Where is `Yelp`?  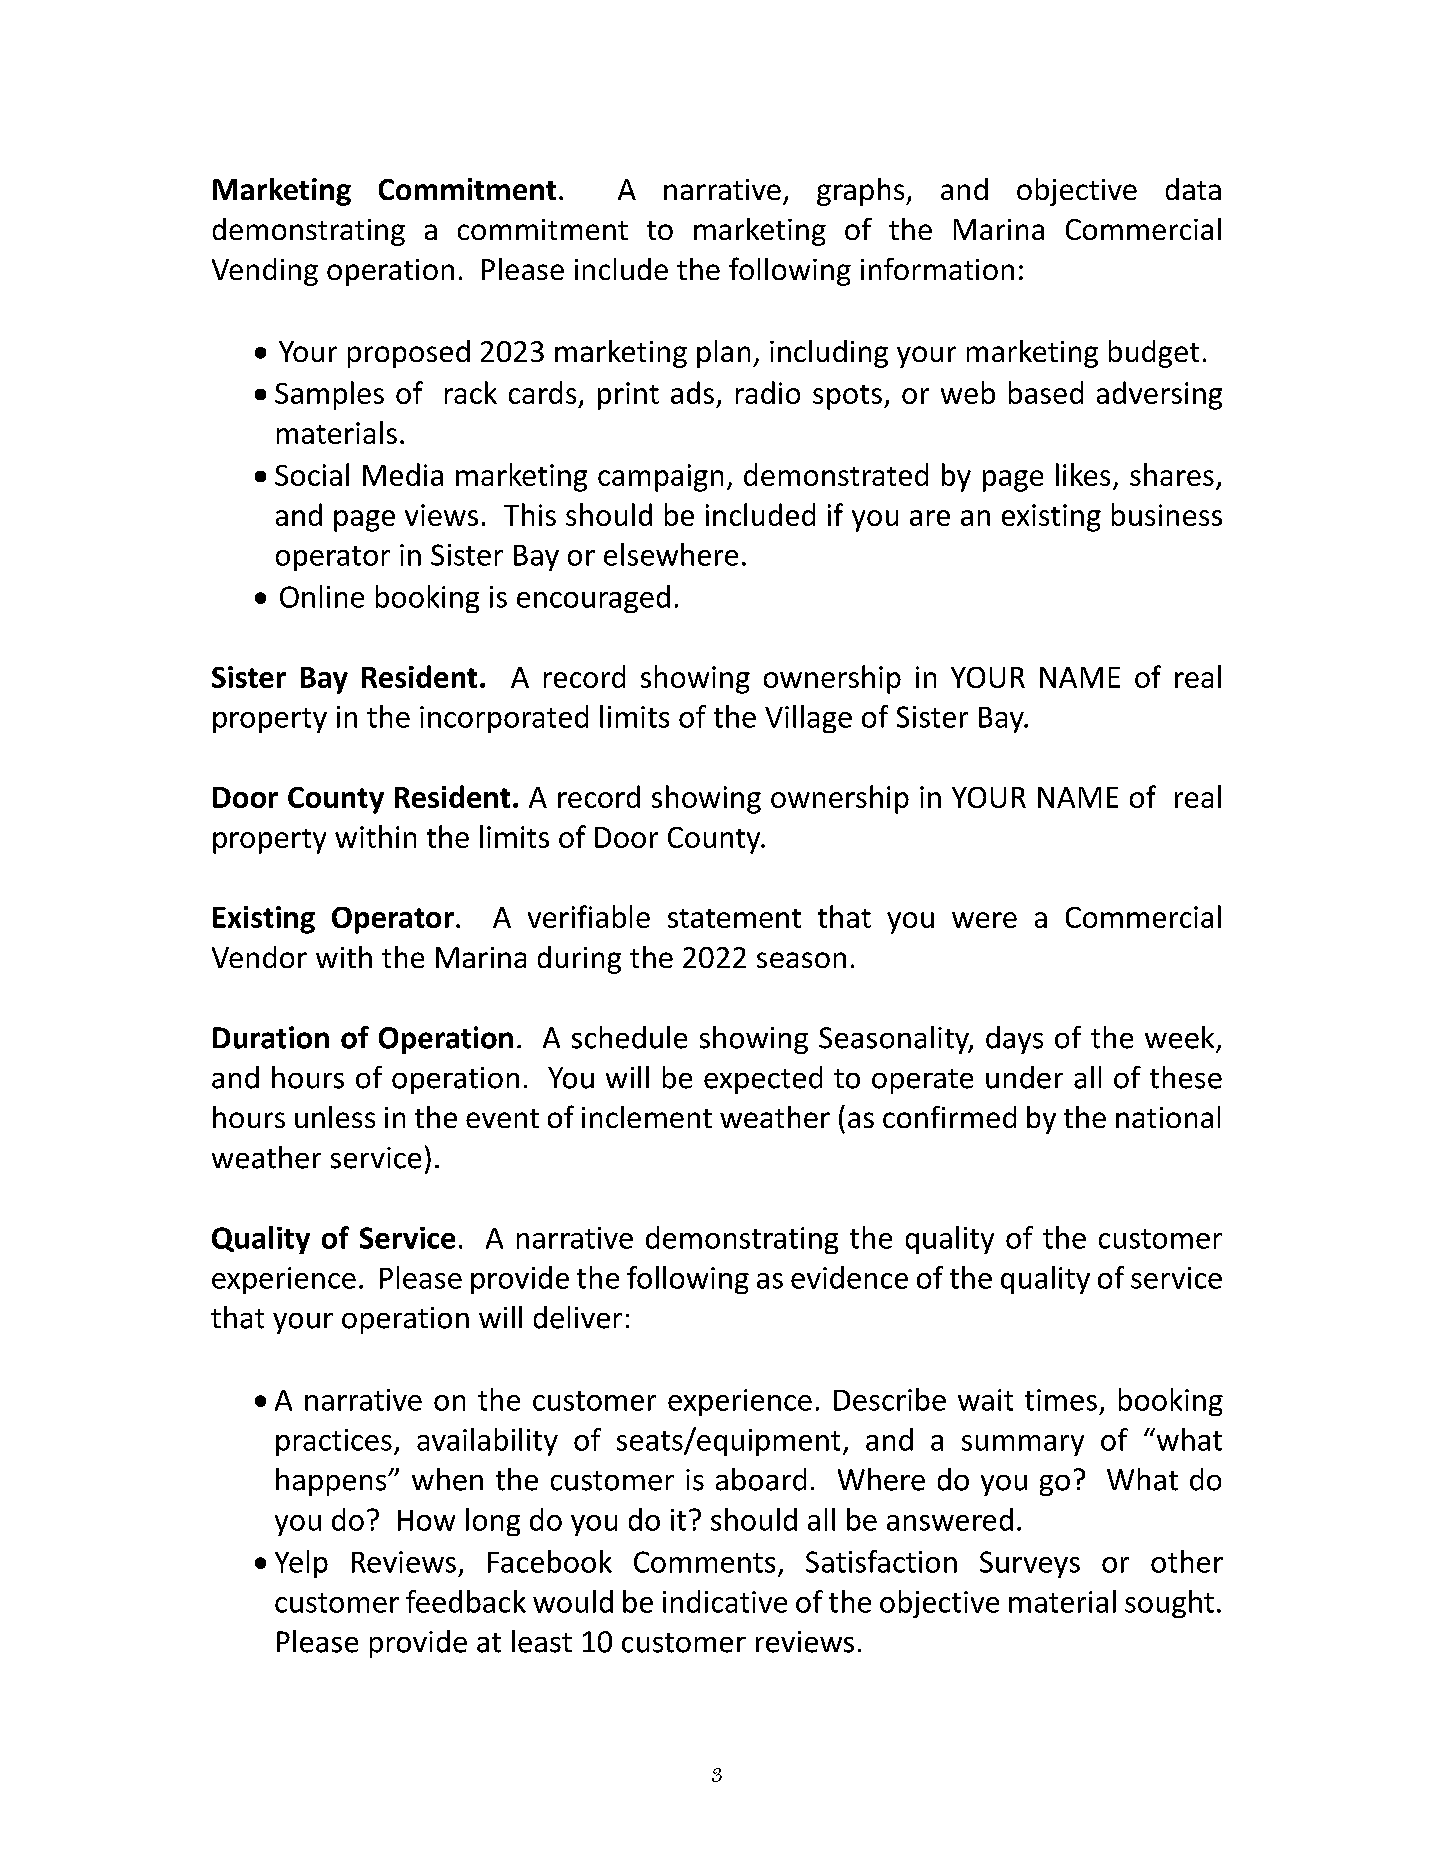 Yelp is located at coordinates (301, 1564).
